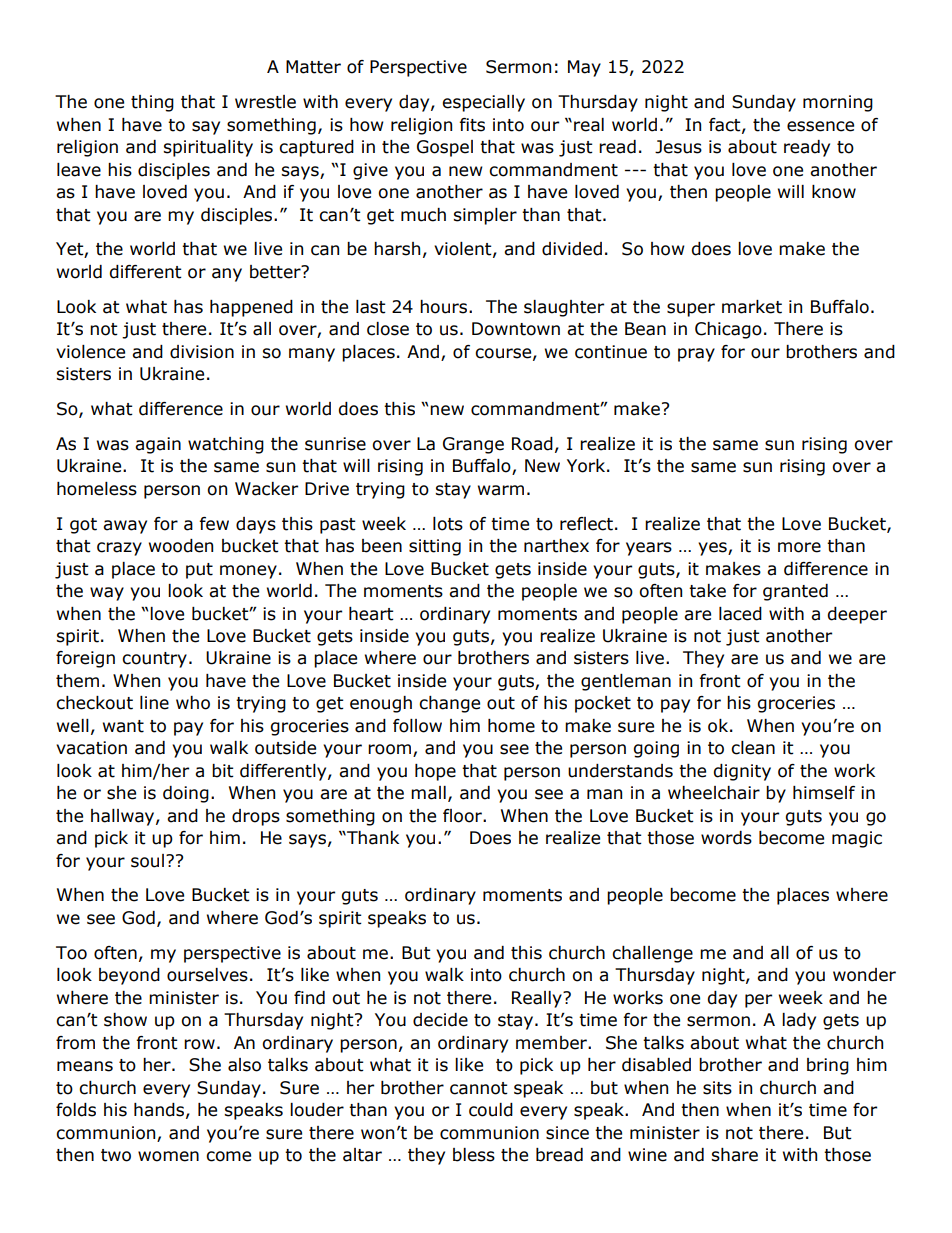  Describe the element at coordinates (265, 102) in the page. I see `wrestle` at that location.
